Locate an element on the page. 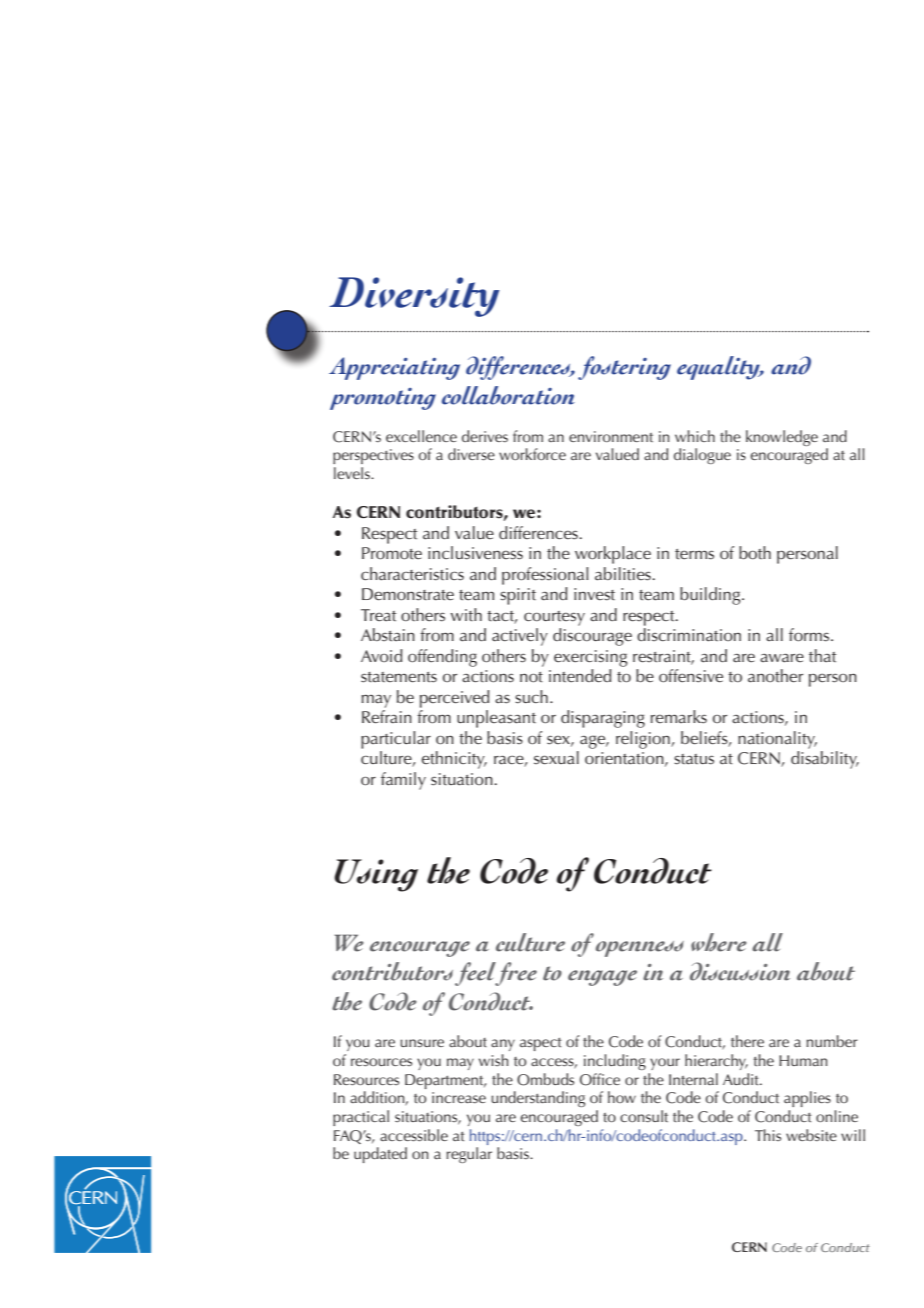 The image size is (924, 1308). Diversity is located at coordinates (414, 297).
